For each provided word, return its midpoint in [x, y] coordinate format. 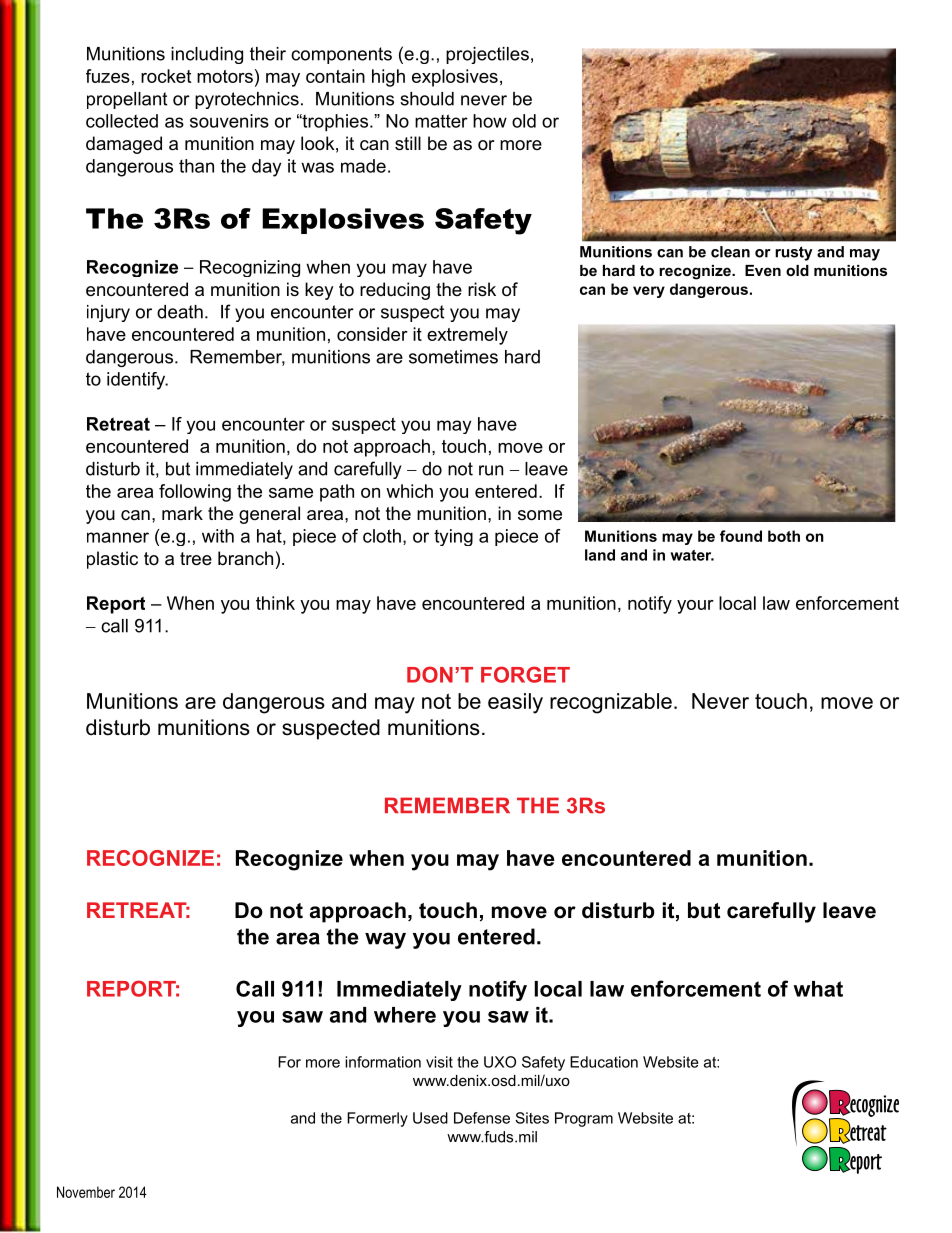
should [427, 99]
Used [430, 1118]
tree [196, 559]
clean [730, 252]
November [86, 1192]
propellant [127, 100]
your [695, 607]
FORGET [525, 674]
